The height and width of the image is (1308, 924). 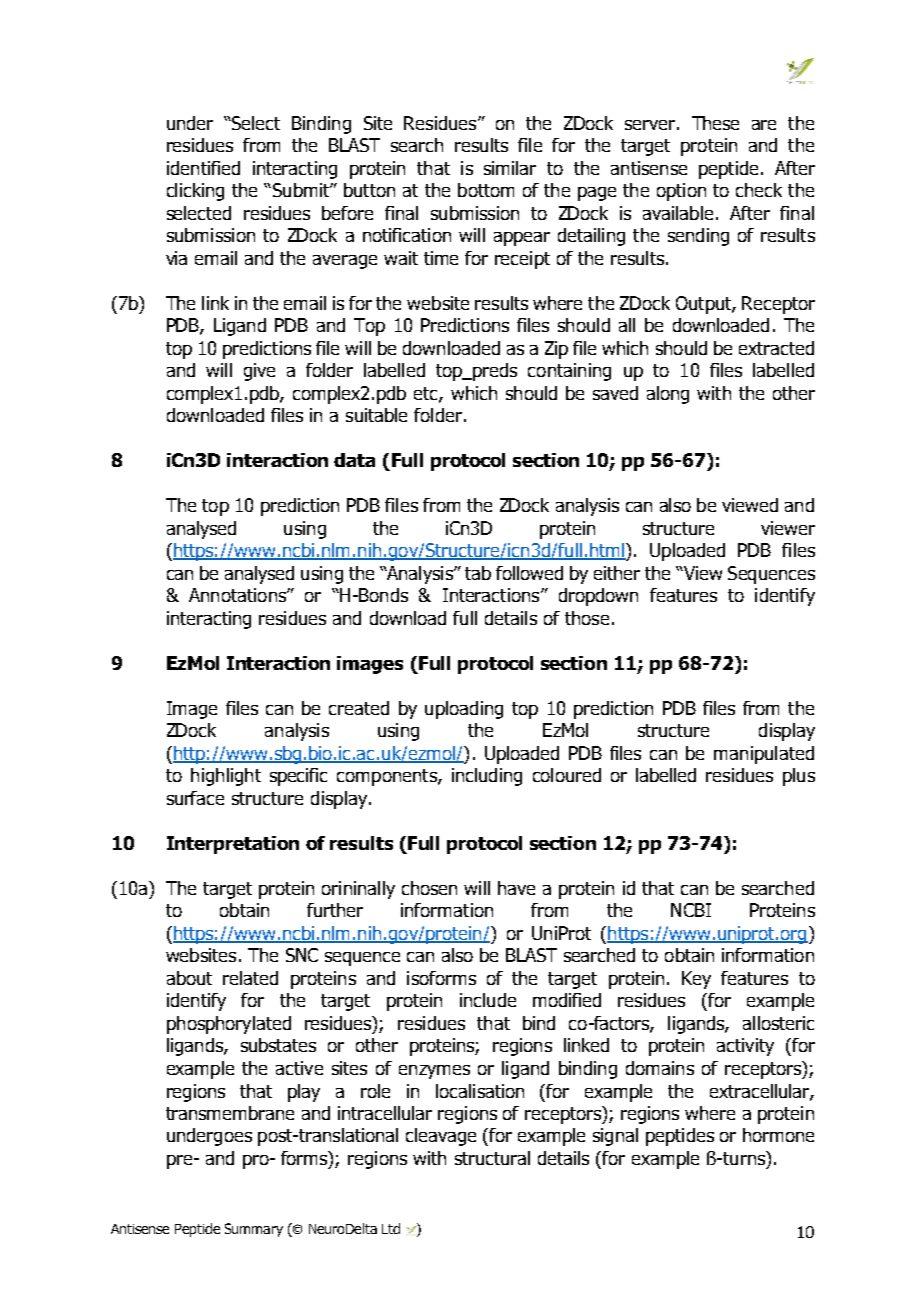 What do you see at coordinates (764, 755) in the image?
I see `manipulated` at bounding box center [764, 755].
